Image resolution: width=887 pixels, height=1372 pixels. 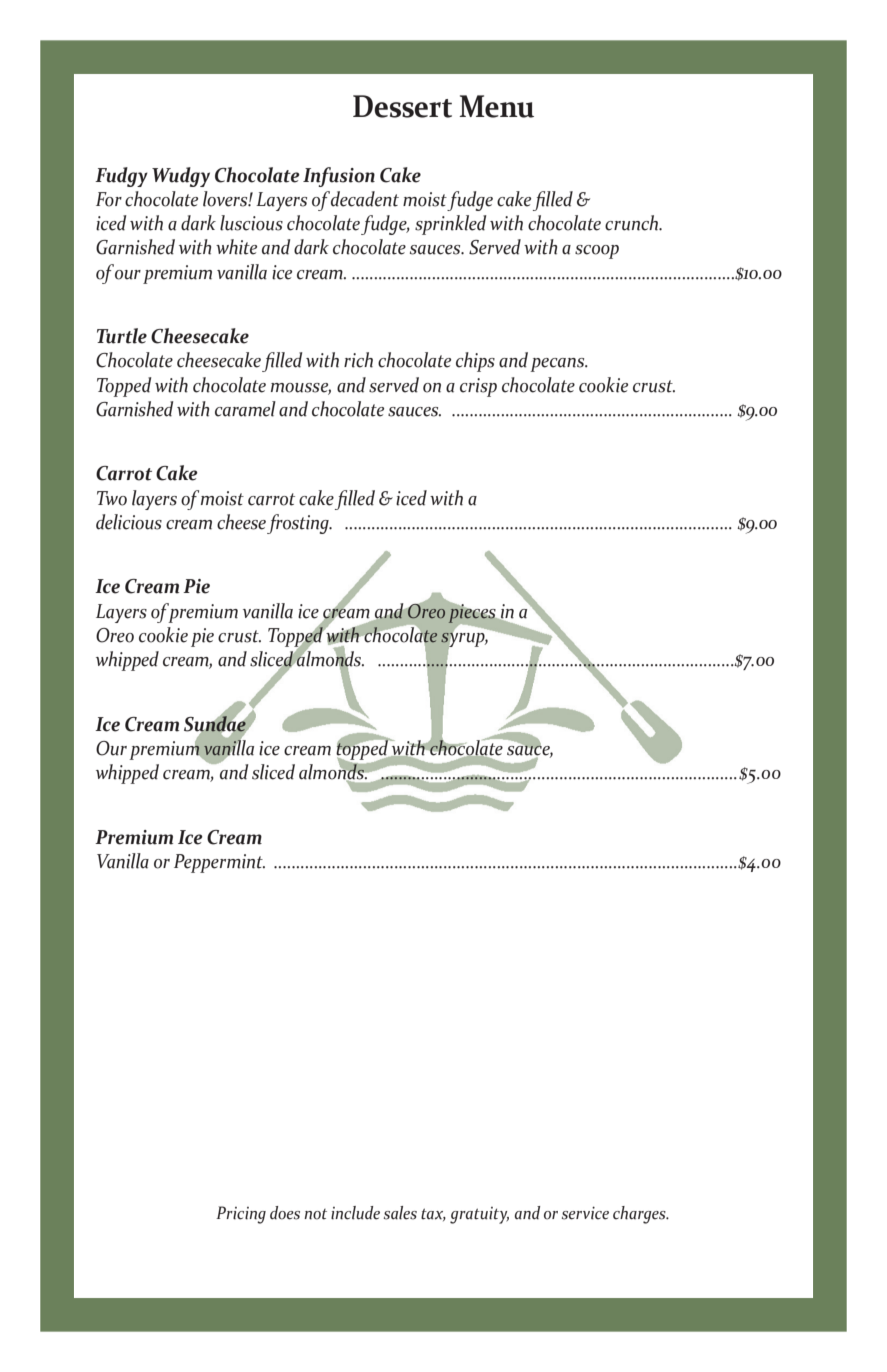 What do you see at coordinates (112, 498) in the page?
I see `Two` at bounding box center [112, 498].
